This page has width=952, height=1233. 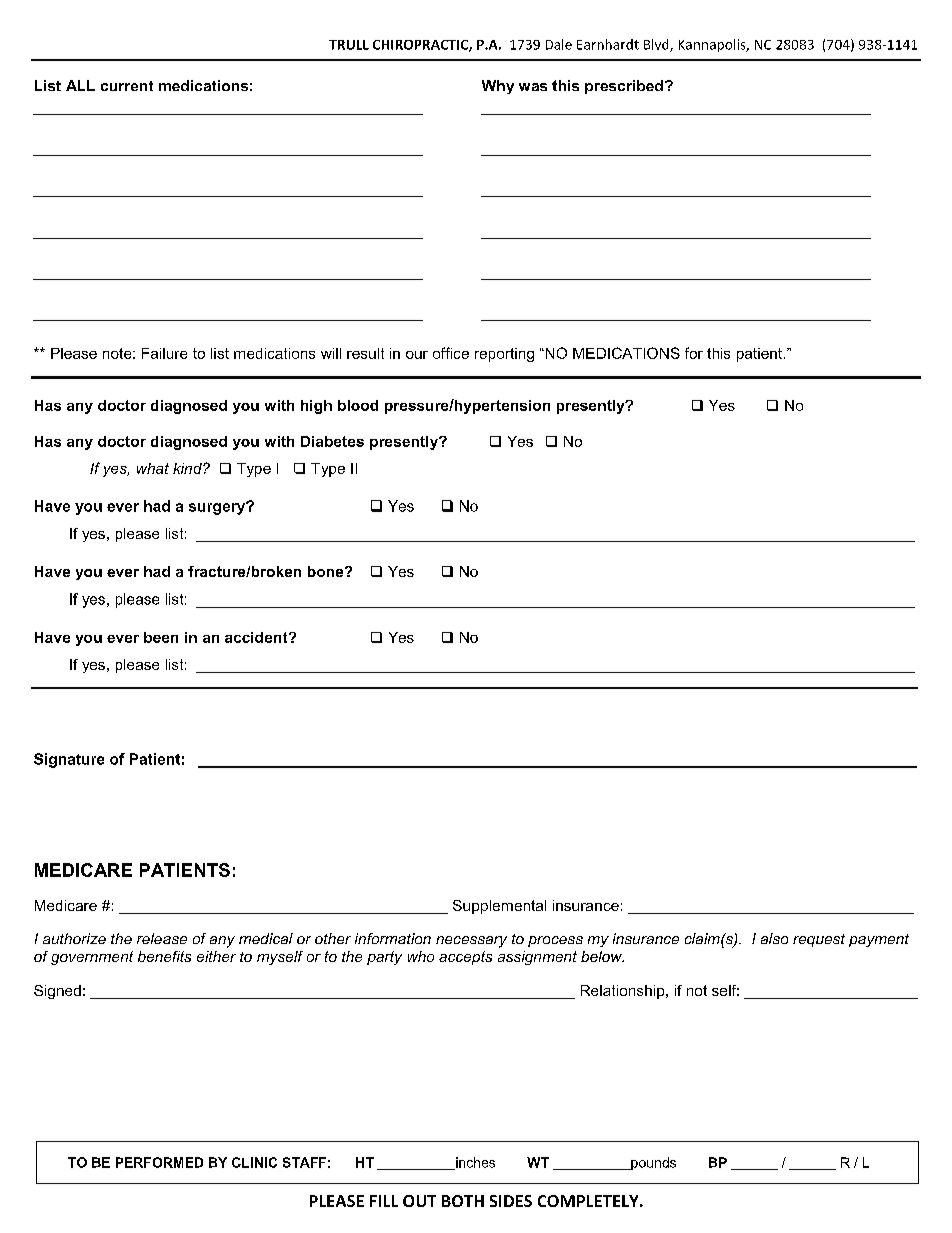 What do you see at coordinates (657, 45) in the page?
I see `Blvd` at bounding box center [657, 45].
